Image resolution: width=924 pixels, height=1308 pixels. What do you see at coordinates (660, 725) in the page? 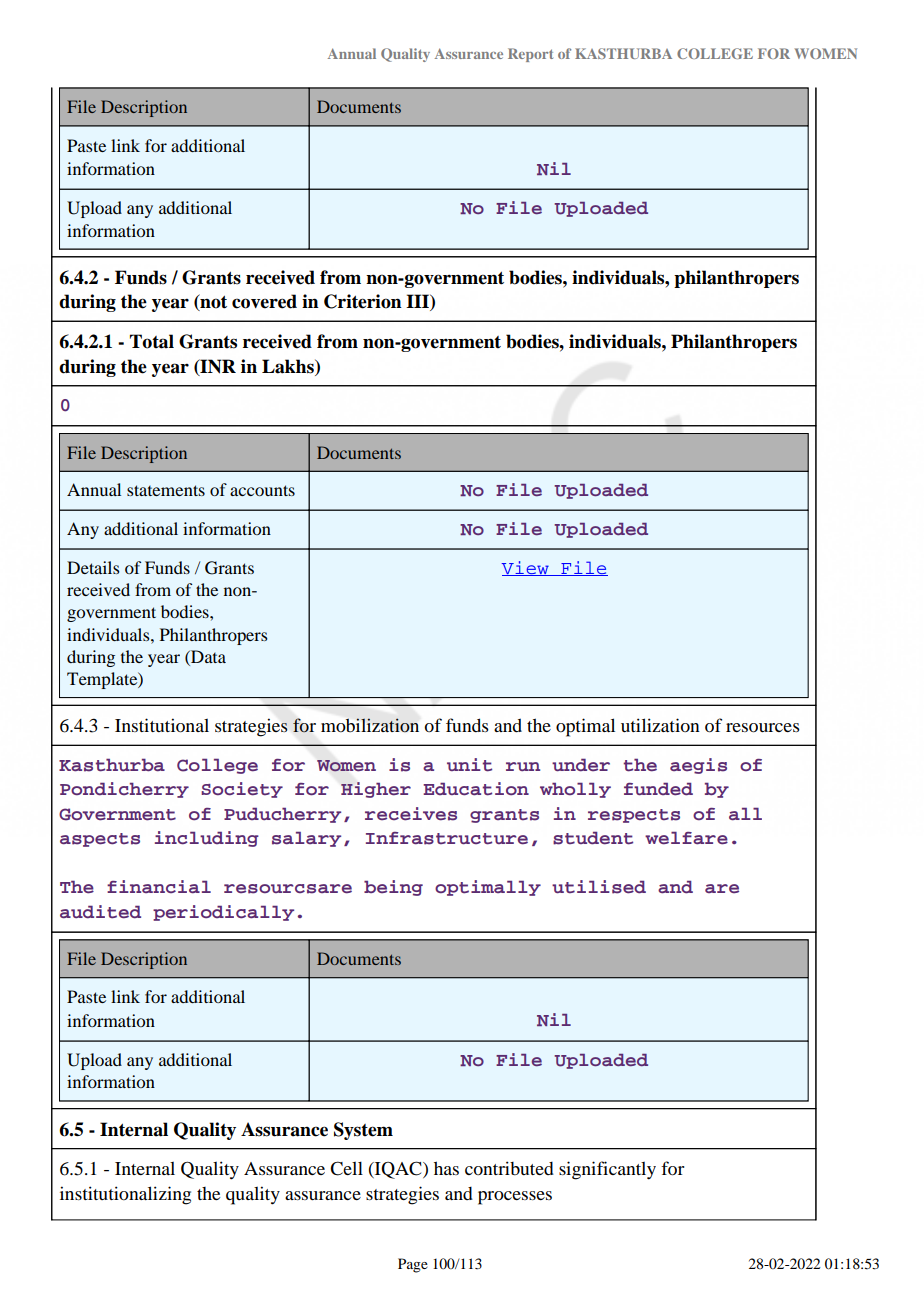
I see `utilization` at bounding box center [660, 725].
